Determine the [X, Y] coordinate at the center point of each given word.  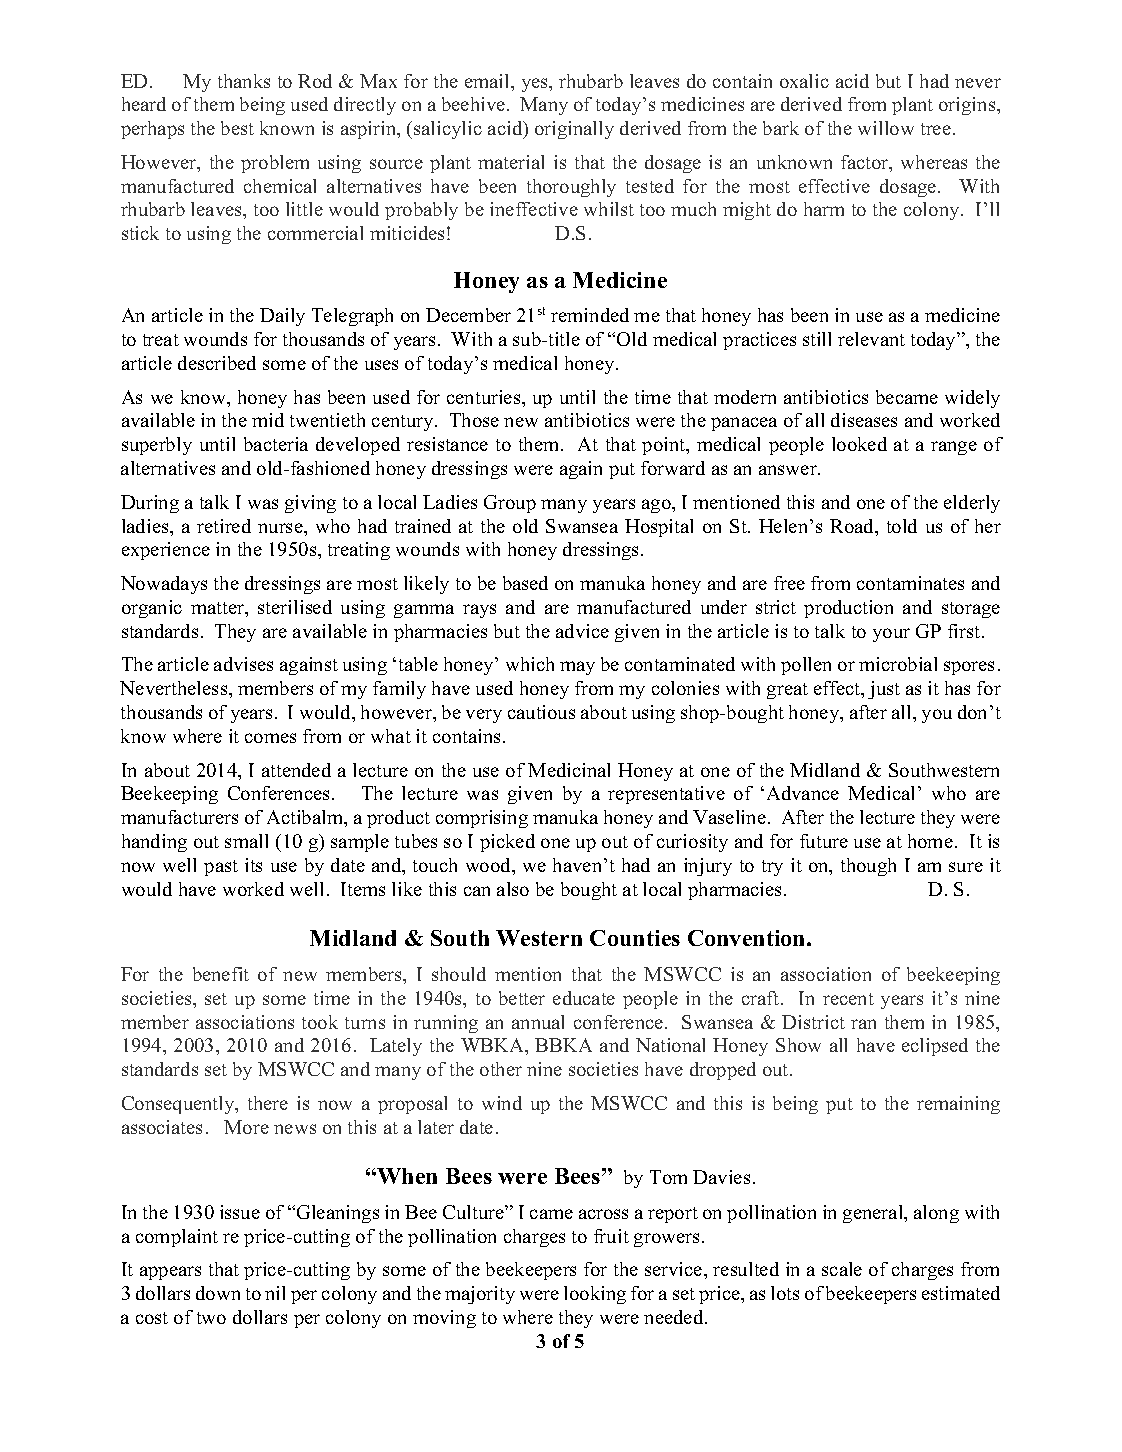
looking [595, 1295]
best [237, 128]
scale [842, 1269]
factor [866, 163]
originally [574, 130]
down [218, 1293]
